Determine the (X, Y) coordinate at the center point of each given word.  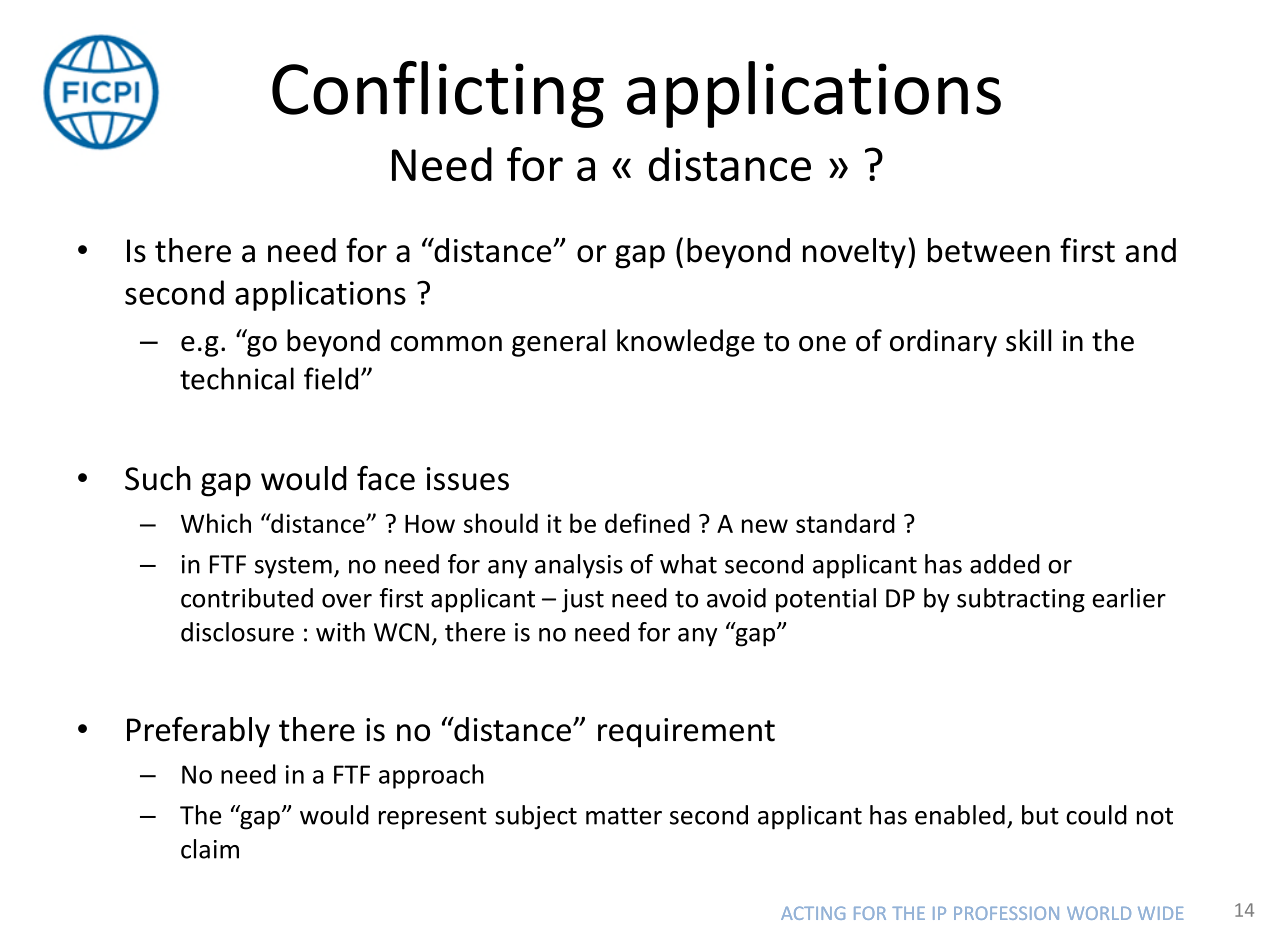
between (989, 250)
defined (647, 523)
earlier (1129, 598)
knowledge (686, 343)
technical (237, 378)
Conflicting (438, 94)
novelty (854, 253)
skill (1028, 340)
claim (210, 849)
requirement (686, 733)
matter (624, 816)
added (1005, 564)
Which (216, 523)
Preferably (198, 732)
